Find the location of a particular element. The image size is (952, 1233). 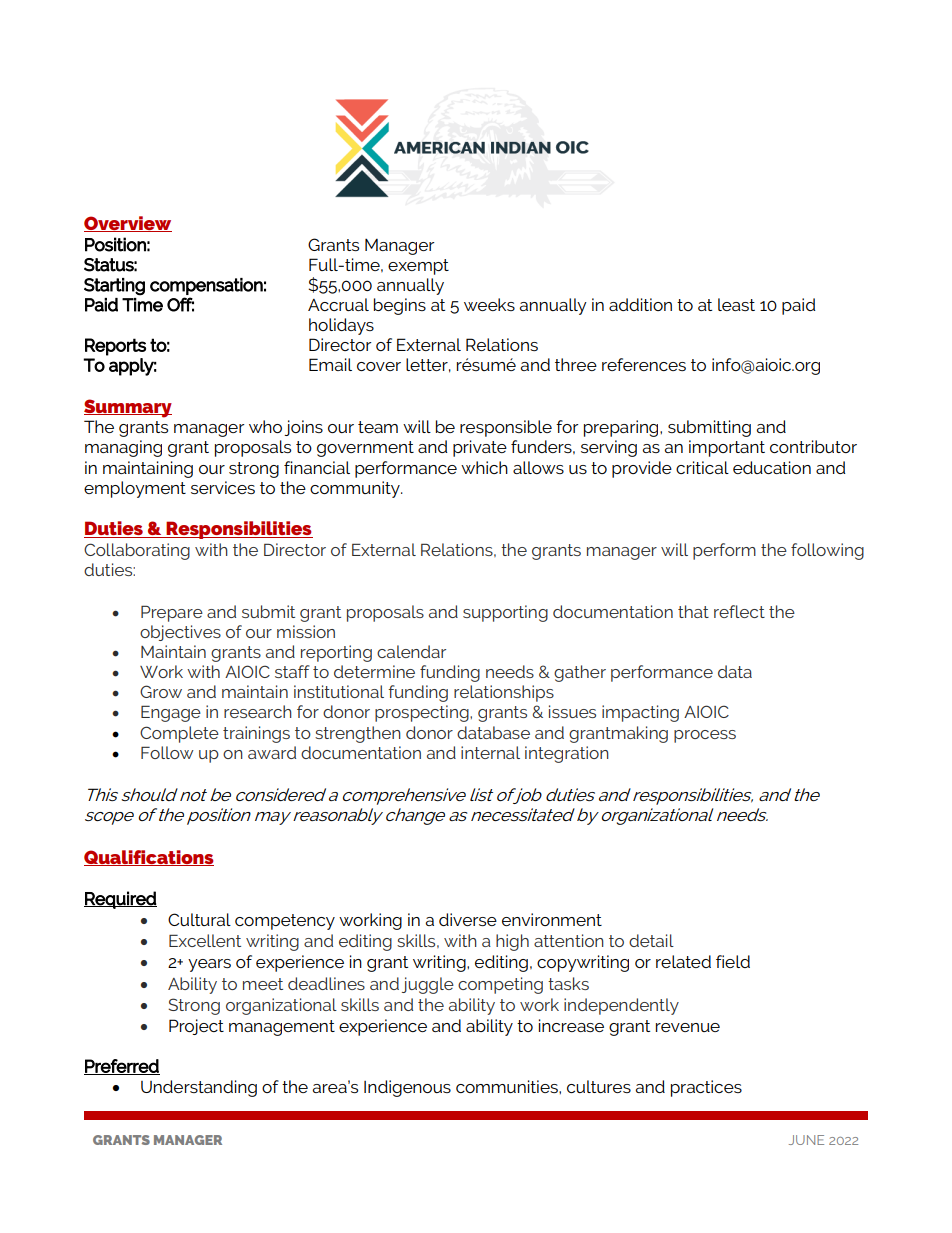

Understanding is located at coordinates (199, 1088).
